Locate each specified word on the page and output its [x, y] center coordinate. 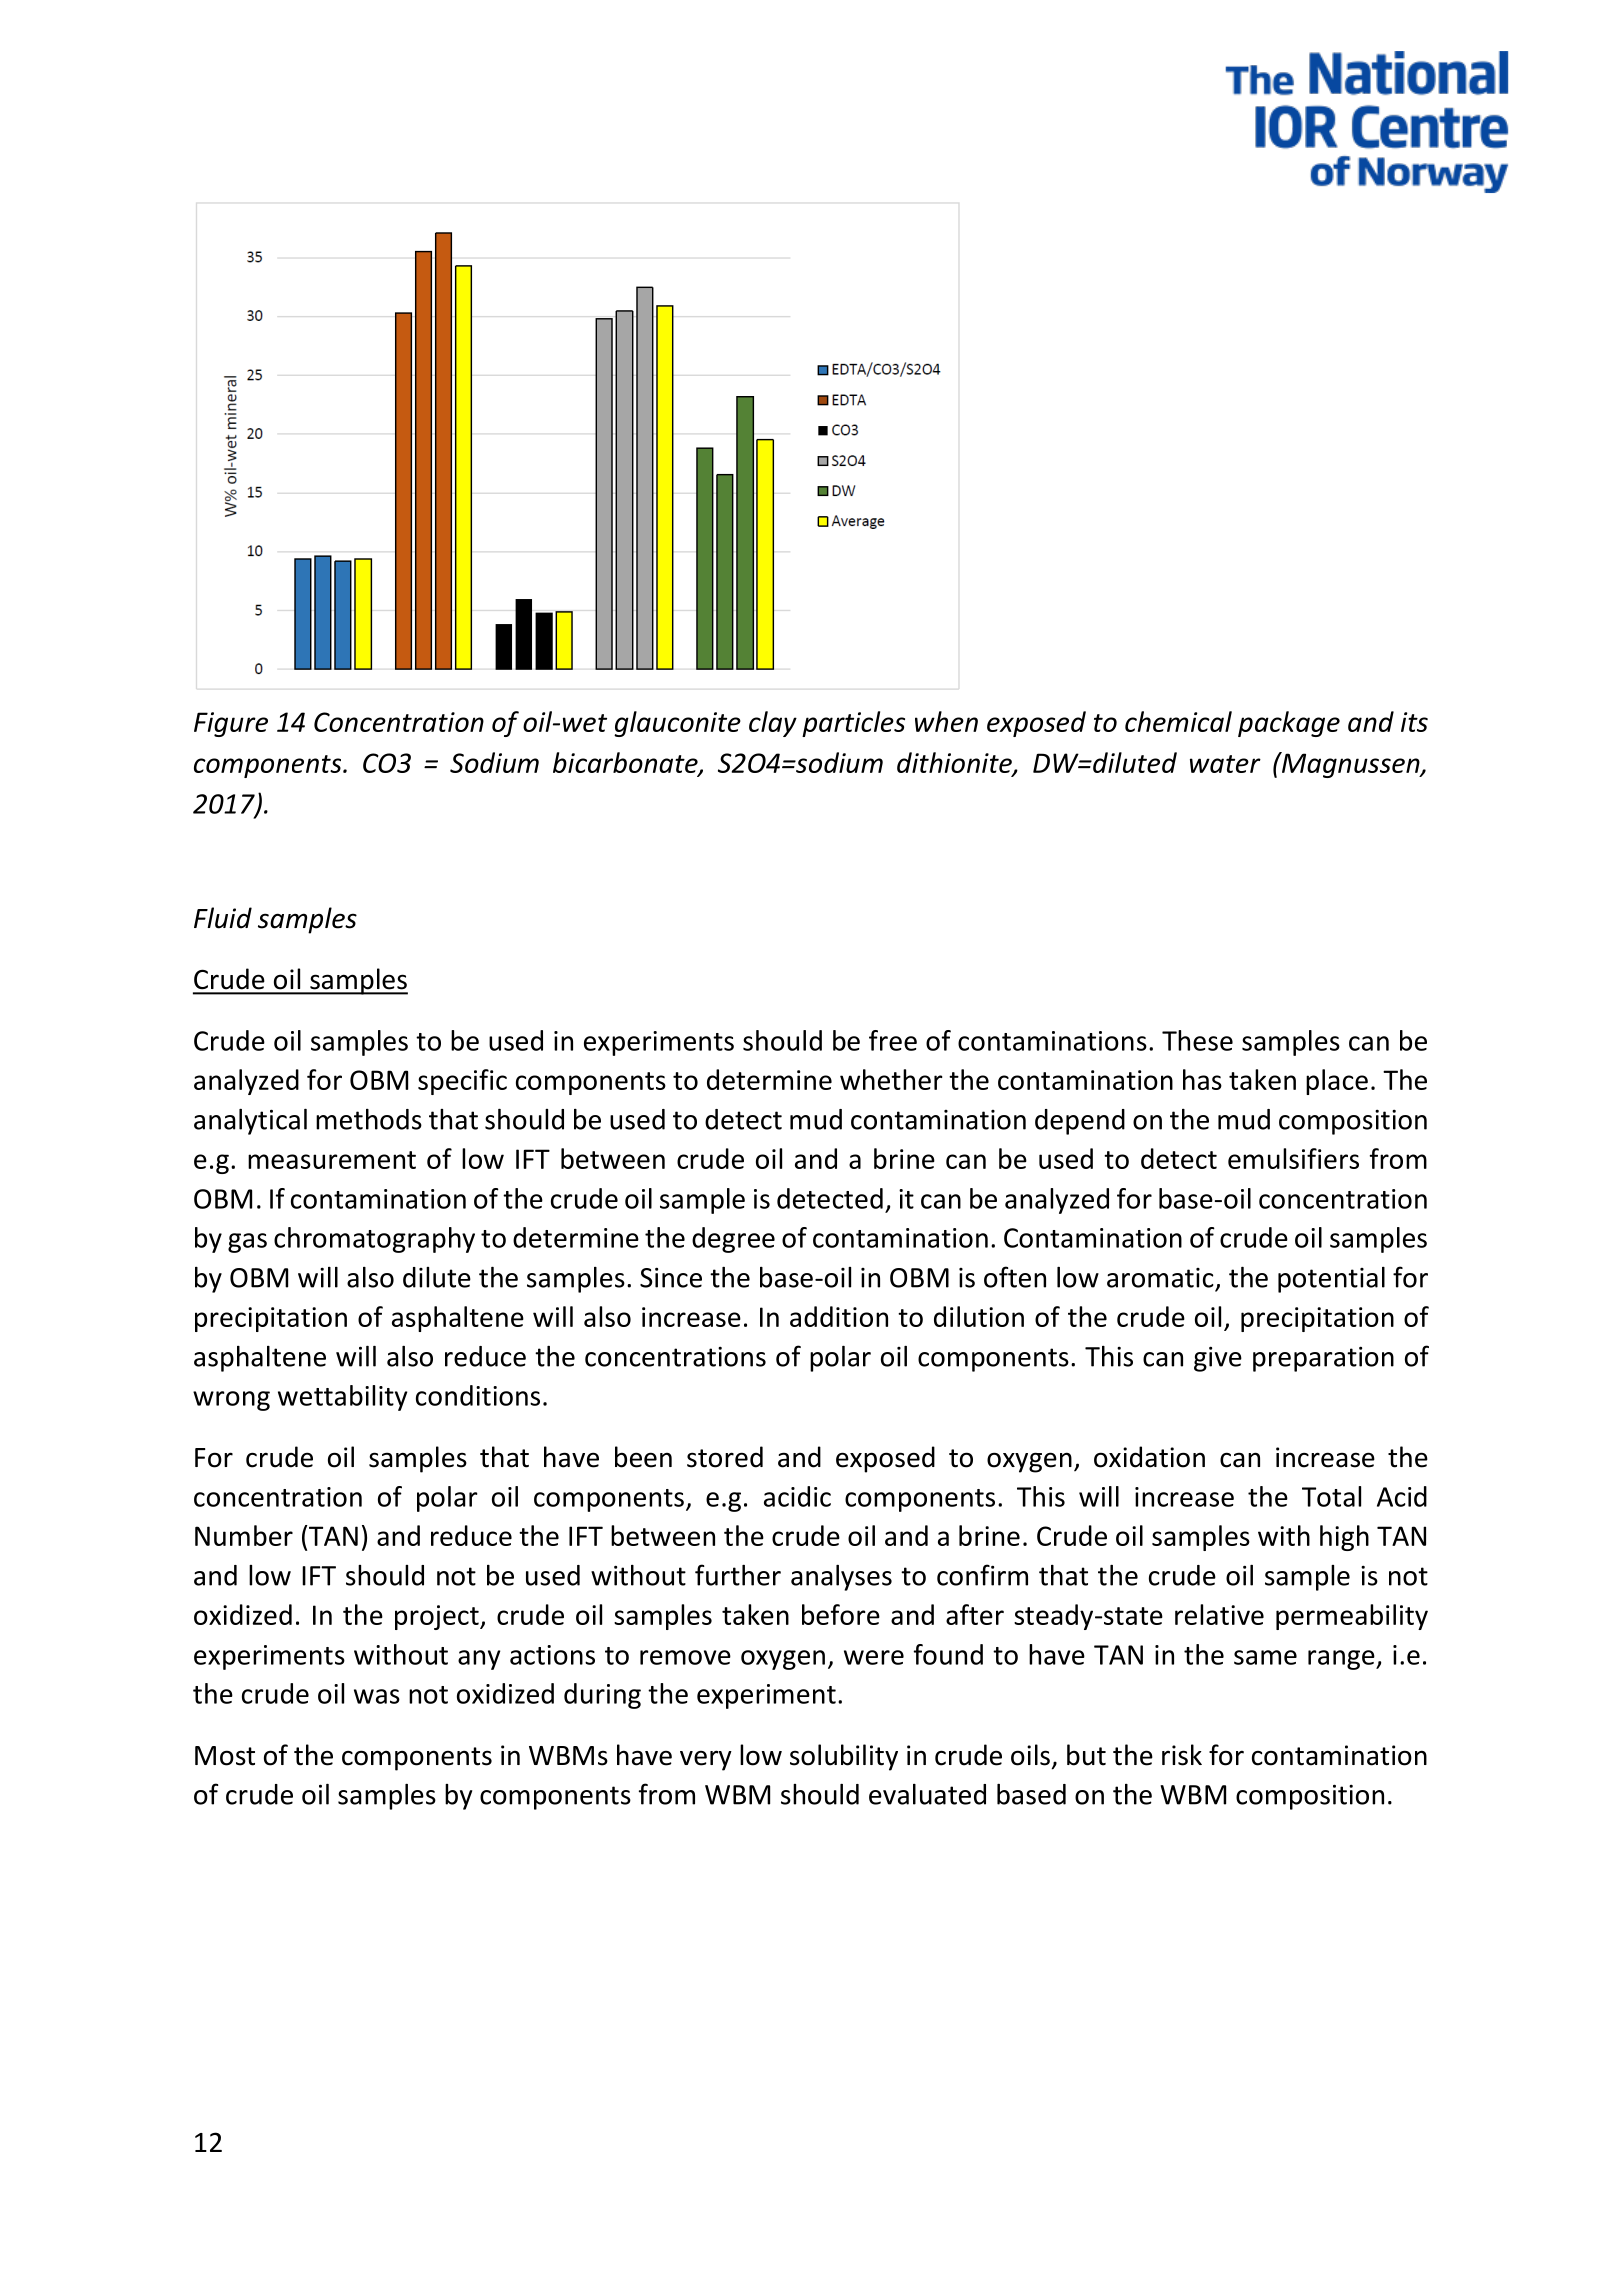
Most [225, 1756]
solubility [844, 1757]
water [1225, 764]
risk [1182, 1755]
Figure [231, 724]
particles [853, 724]
